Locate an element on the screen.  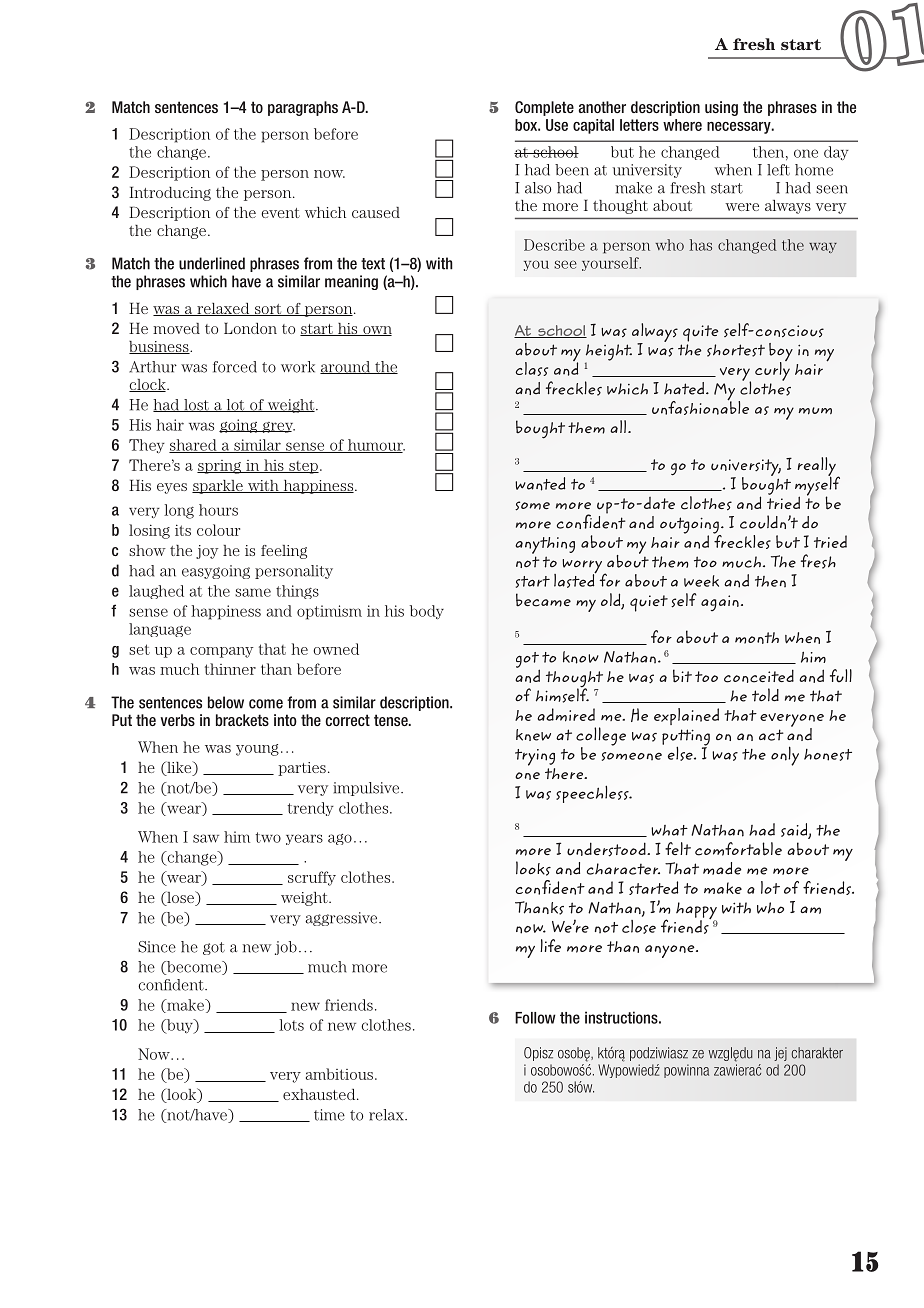
left is located at coordinates (778, 170).
